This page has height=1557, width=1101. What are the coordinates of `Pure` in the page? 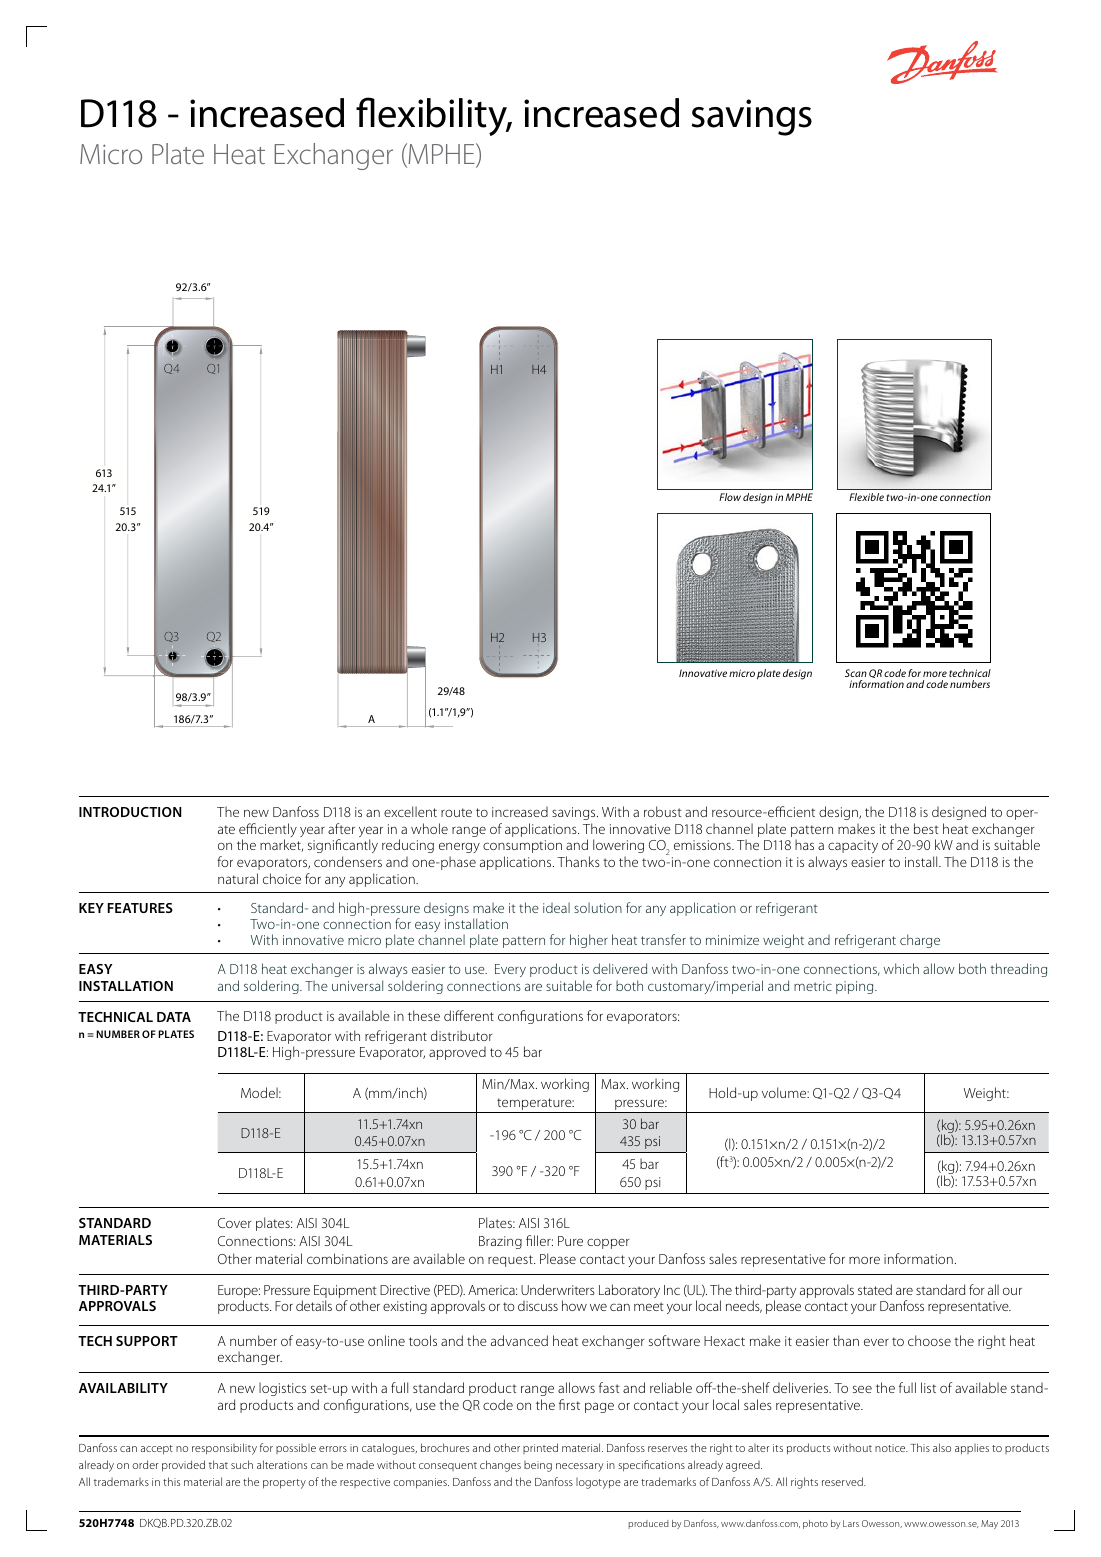 It's located at (570, 1241).
